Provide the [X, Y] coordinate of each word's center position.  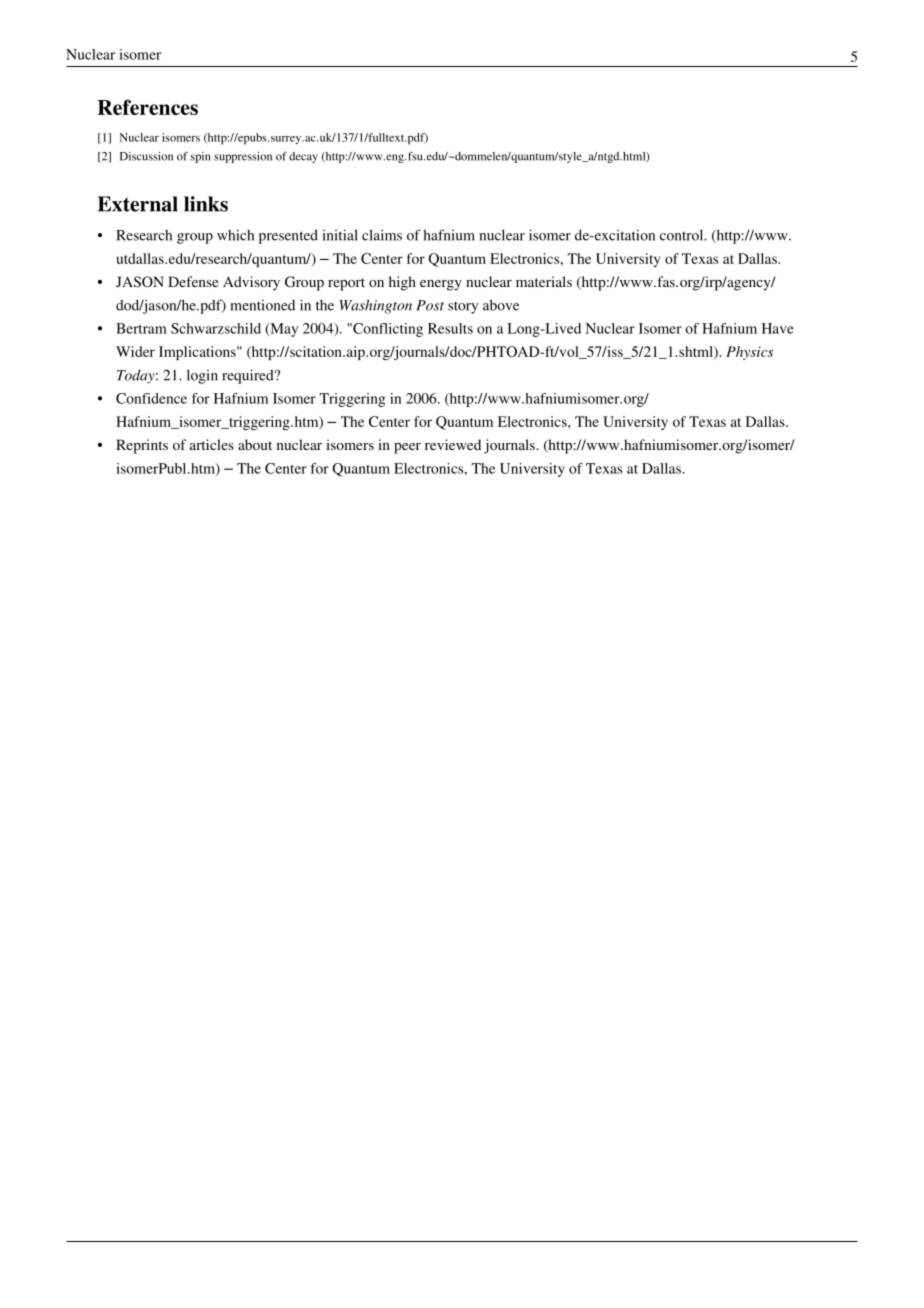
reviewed [453, 444]
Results [450, 328]
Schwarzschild [216, 328]
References [147, 107]
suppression [243, 157]
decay [303, 157]
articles [212, 444]
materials [544, 281]
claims [382, 235]
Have [778, 328]
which [235, 235]
